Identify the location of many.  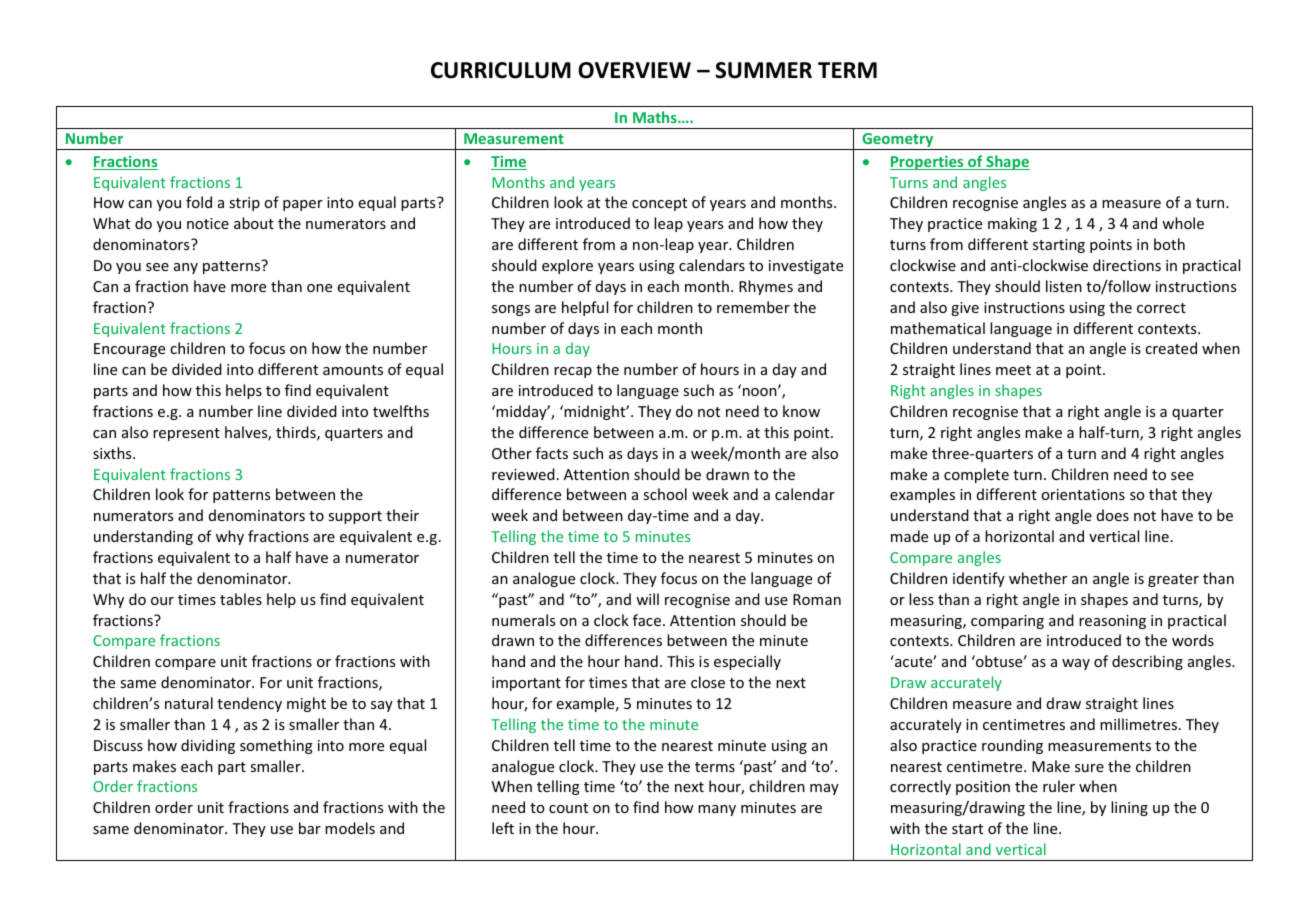
(717, 810).
